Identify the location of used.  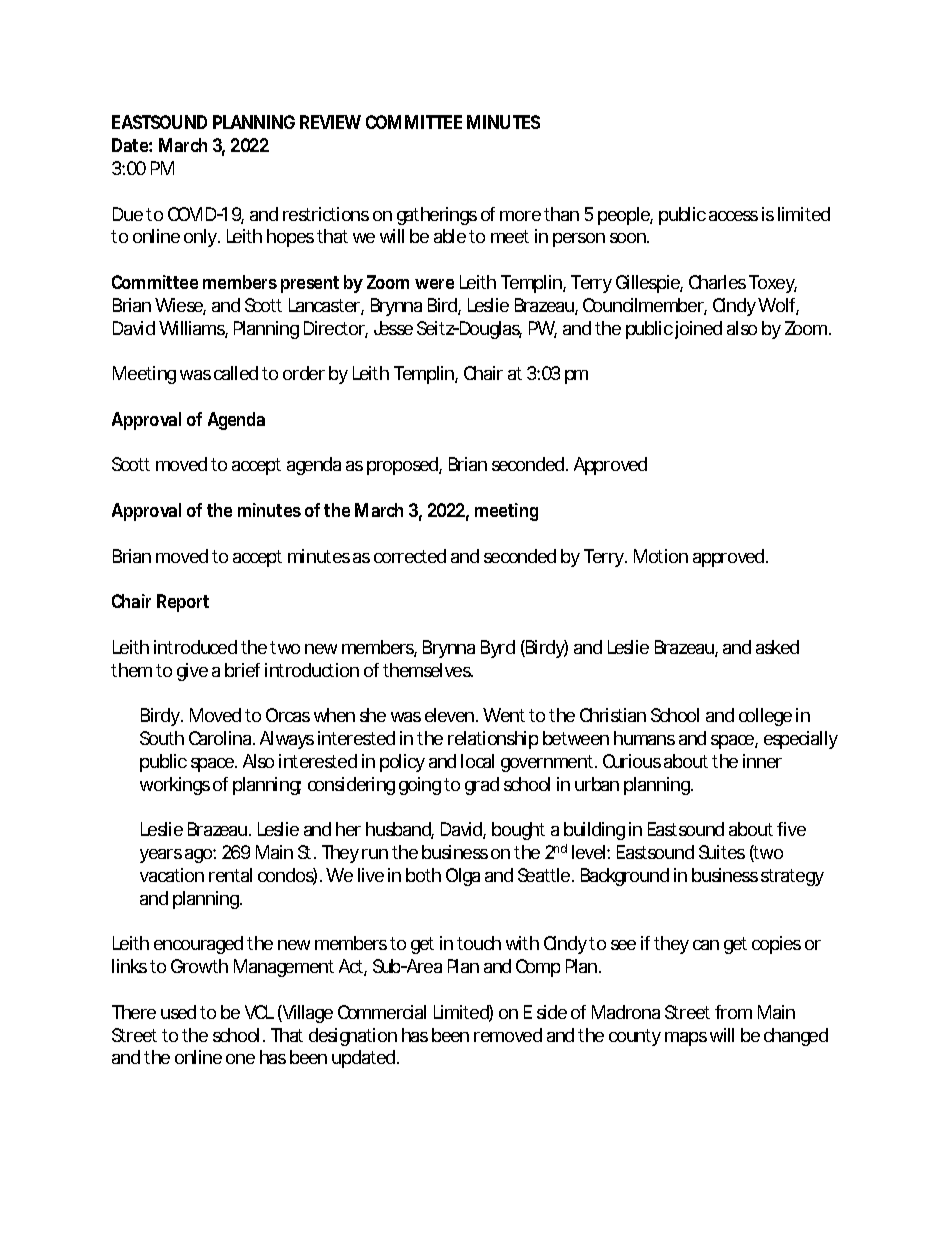
(178, 1012).
